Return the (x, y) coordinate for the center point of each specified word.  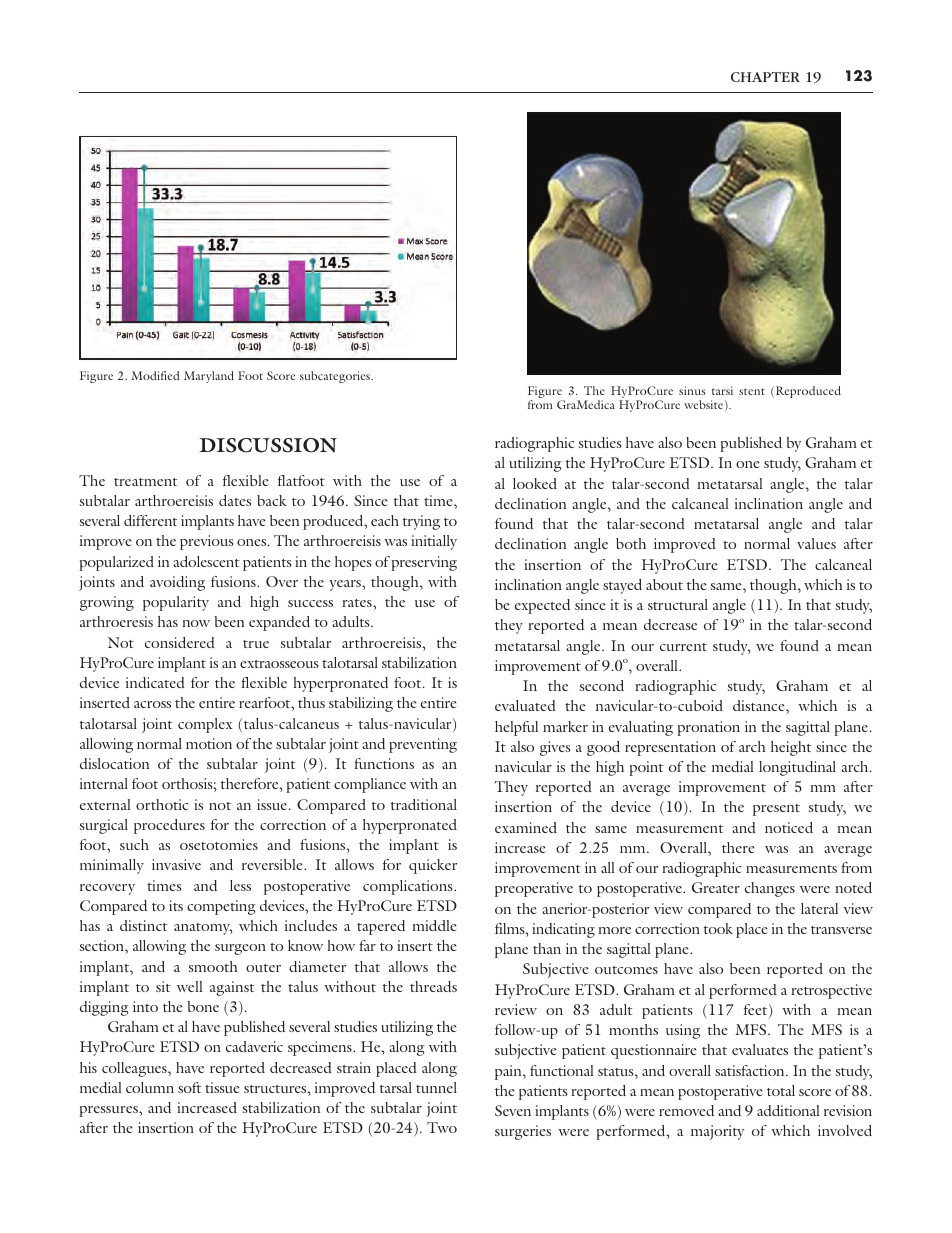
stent (752, 391)
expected (542, 606)
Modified (155, 375)
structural (678, 604)
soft (189, 1087)
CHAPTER (765, 77)
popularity (176, 603)
